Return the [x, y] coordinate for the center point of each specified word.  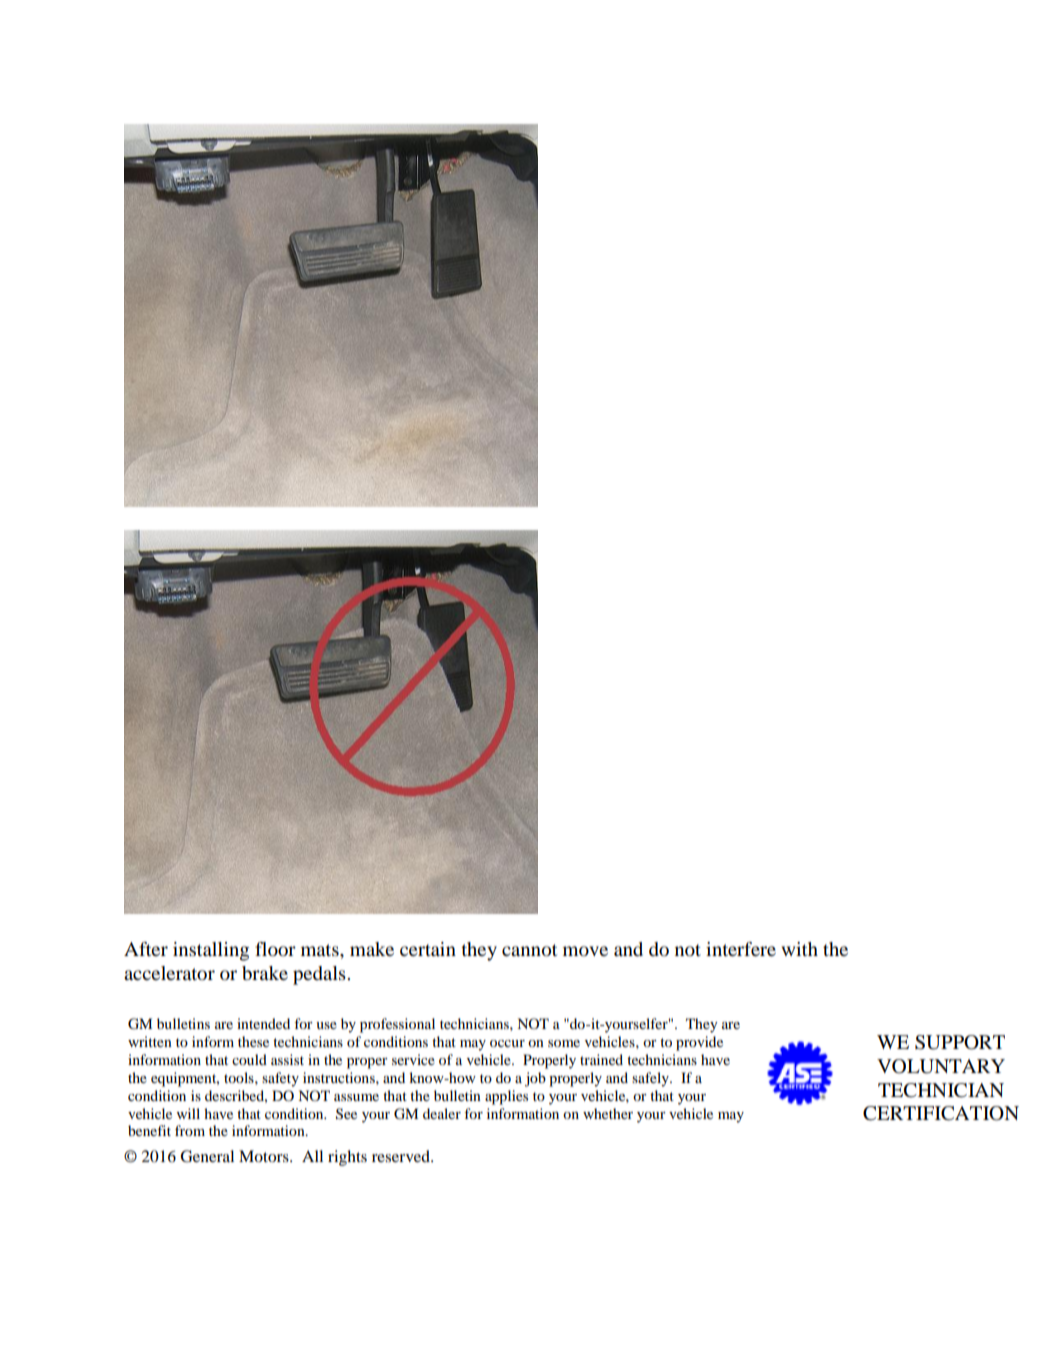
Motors [265, 1156]
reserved [402, 1156]
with [799, 949]
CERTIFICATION [941, 1113]
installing [211, 951]
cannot [529, 950]
